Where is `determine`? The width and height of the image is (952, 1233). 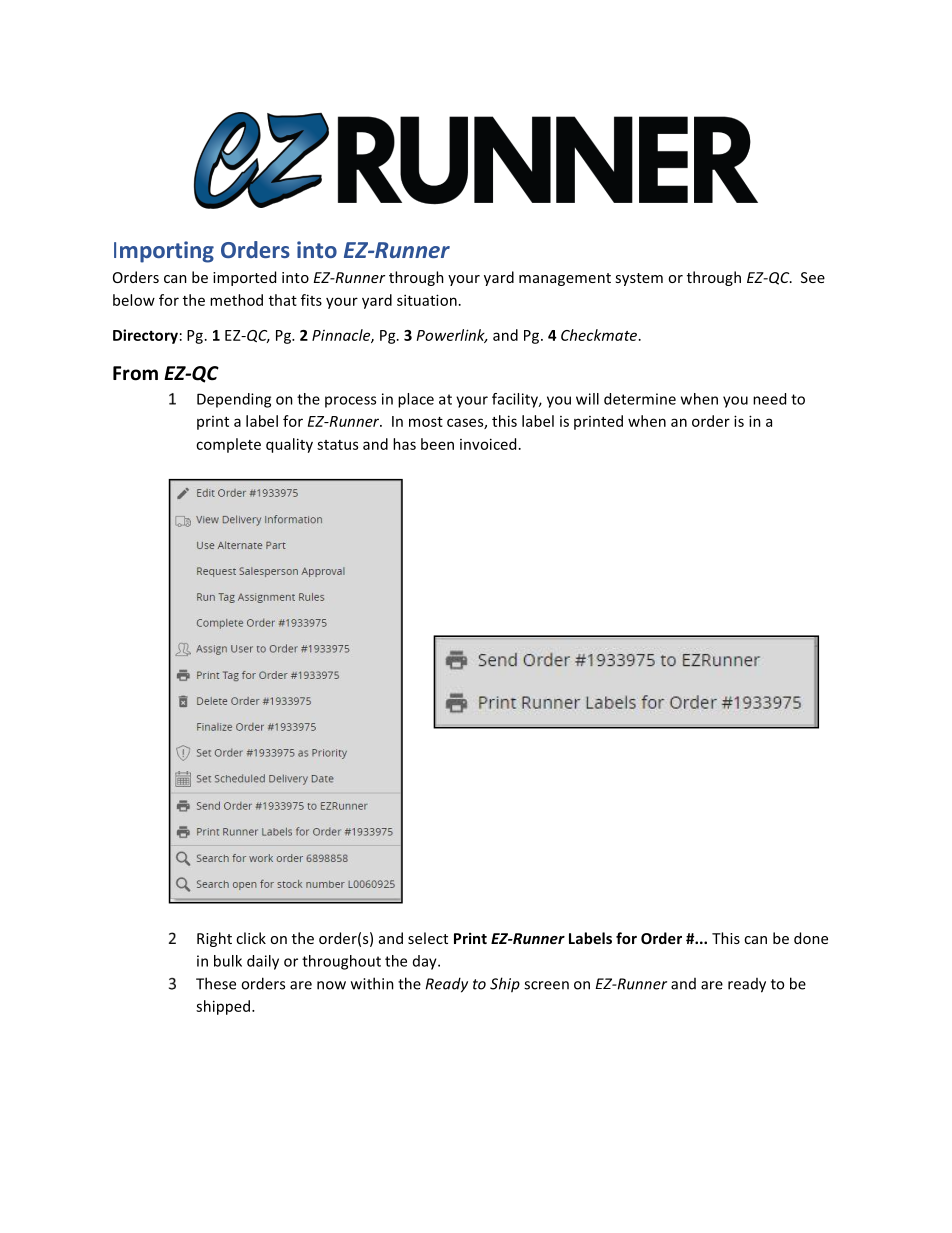
determine is located at coordinates (640, 399).
